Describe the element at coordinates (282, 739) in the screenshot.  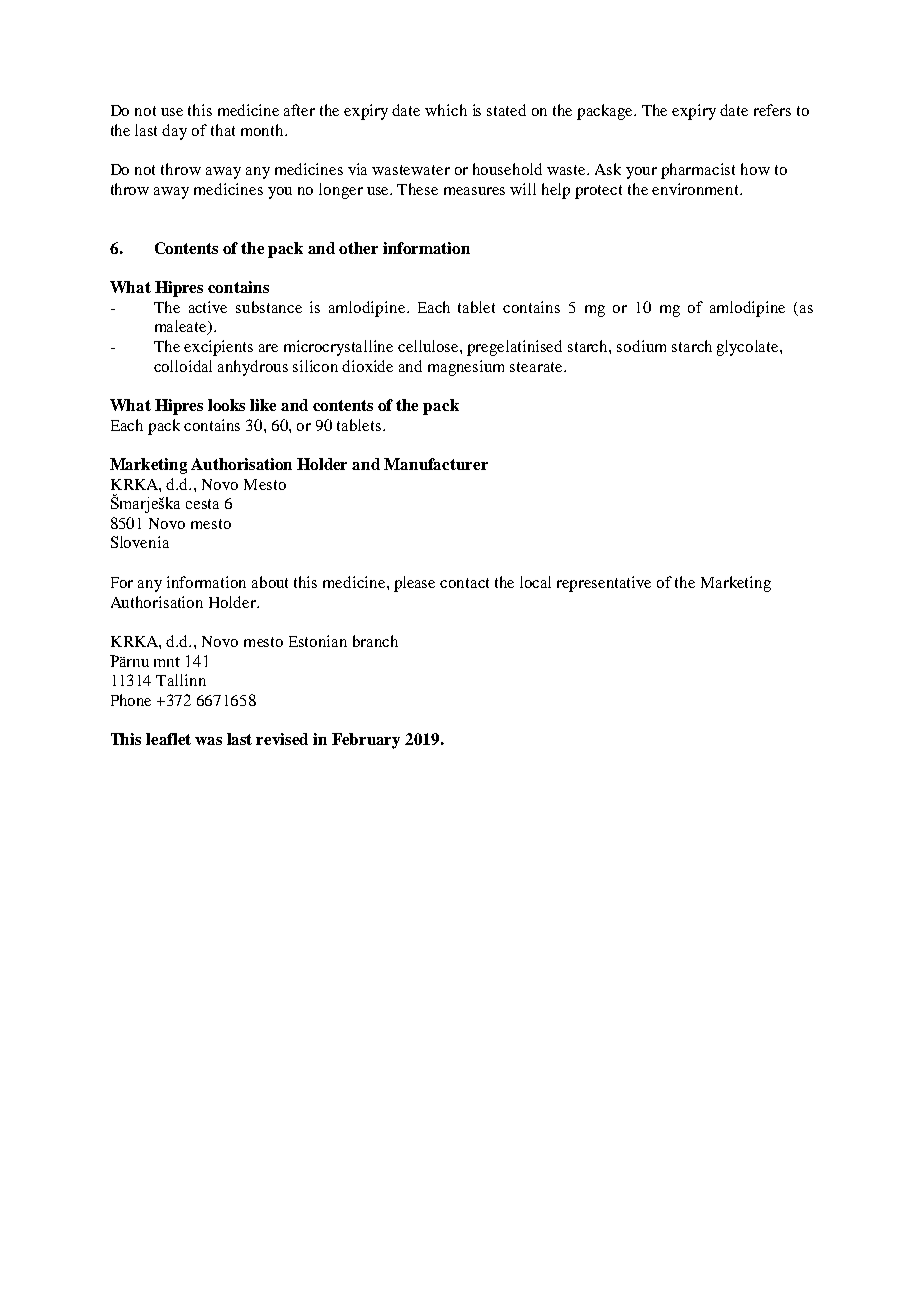
I see `revised` at that location.
